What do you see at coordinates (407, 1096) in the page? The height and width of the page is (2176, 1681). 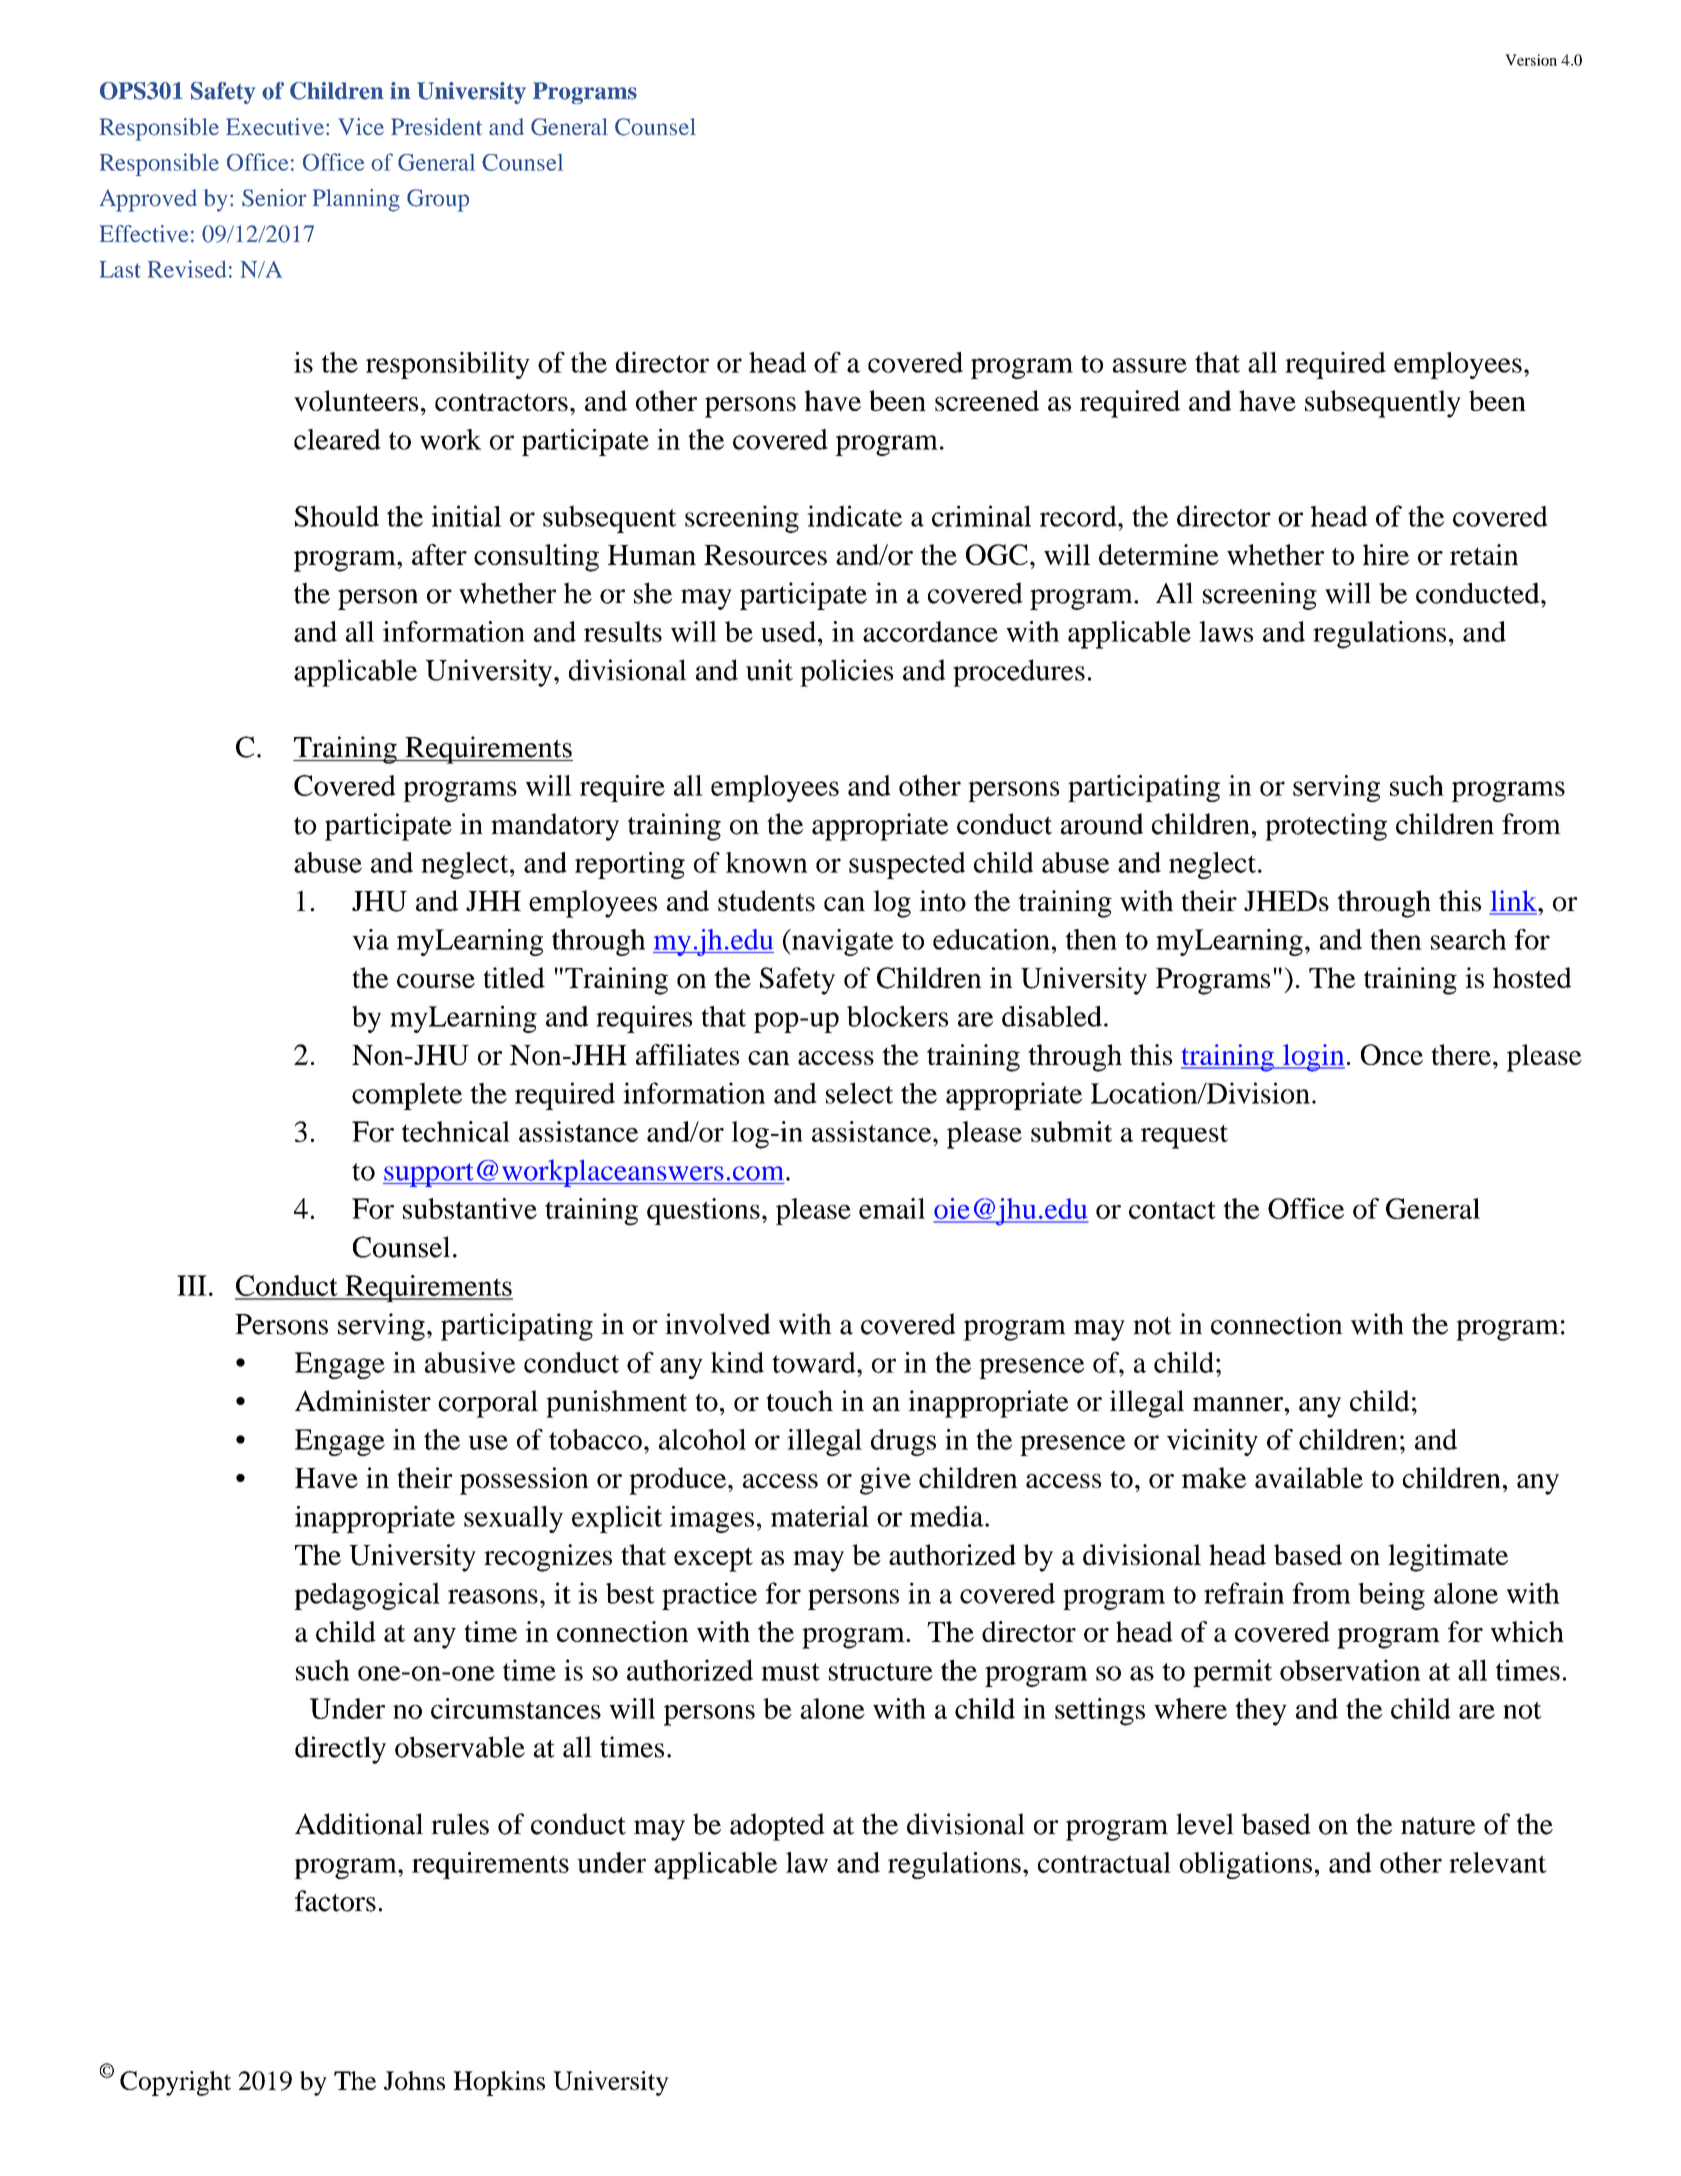 I see `complete` at bounding box center [407, 1096].
